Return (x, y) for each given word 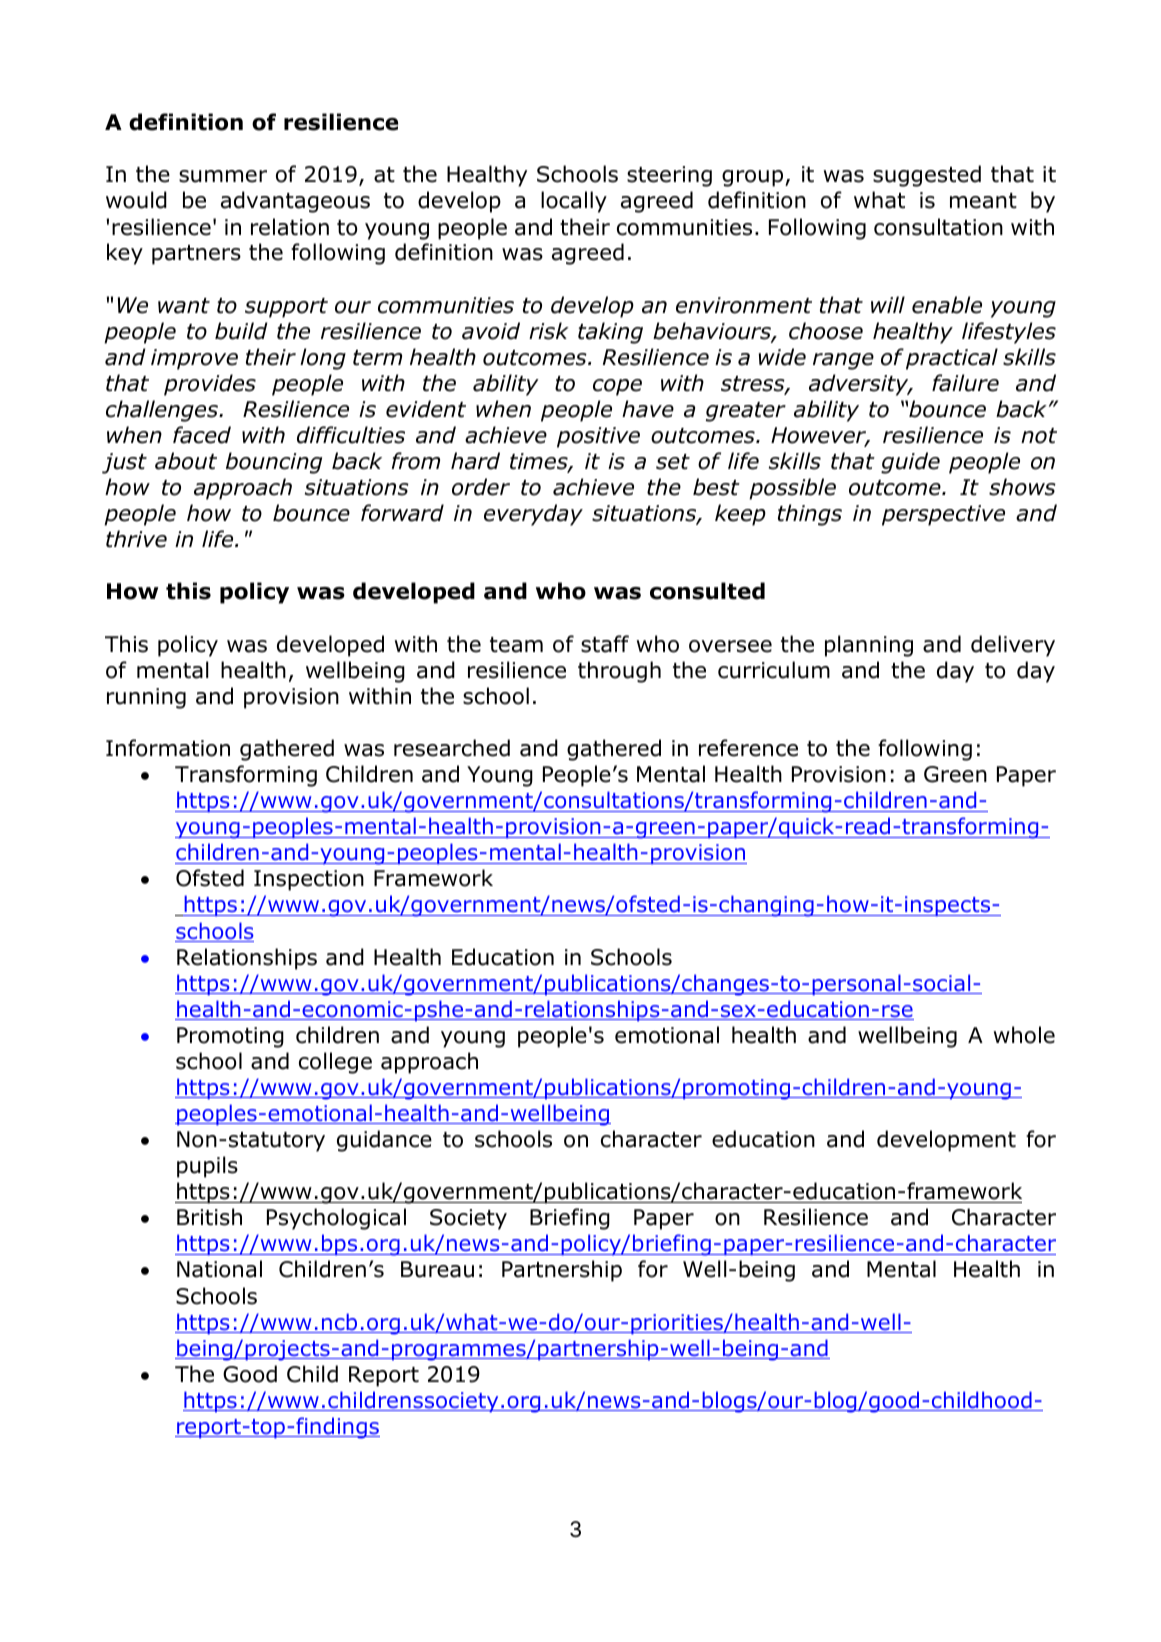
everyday (533, 515)
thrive (136, 539)
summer (223, 176)
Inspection (309, 880)
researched (452, 748)
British (209, 1217)
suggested (927, 176)
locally (574, 202)
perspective (943, 515)
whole (1024, 1035)
